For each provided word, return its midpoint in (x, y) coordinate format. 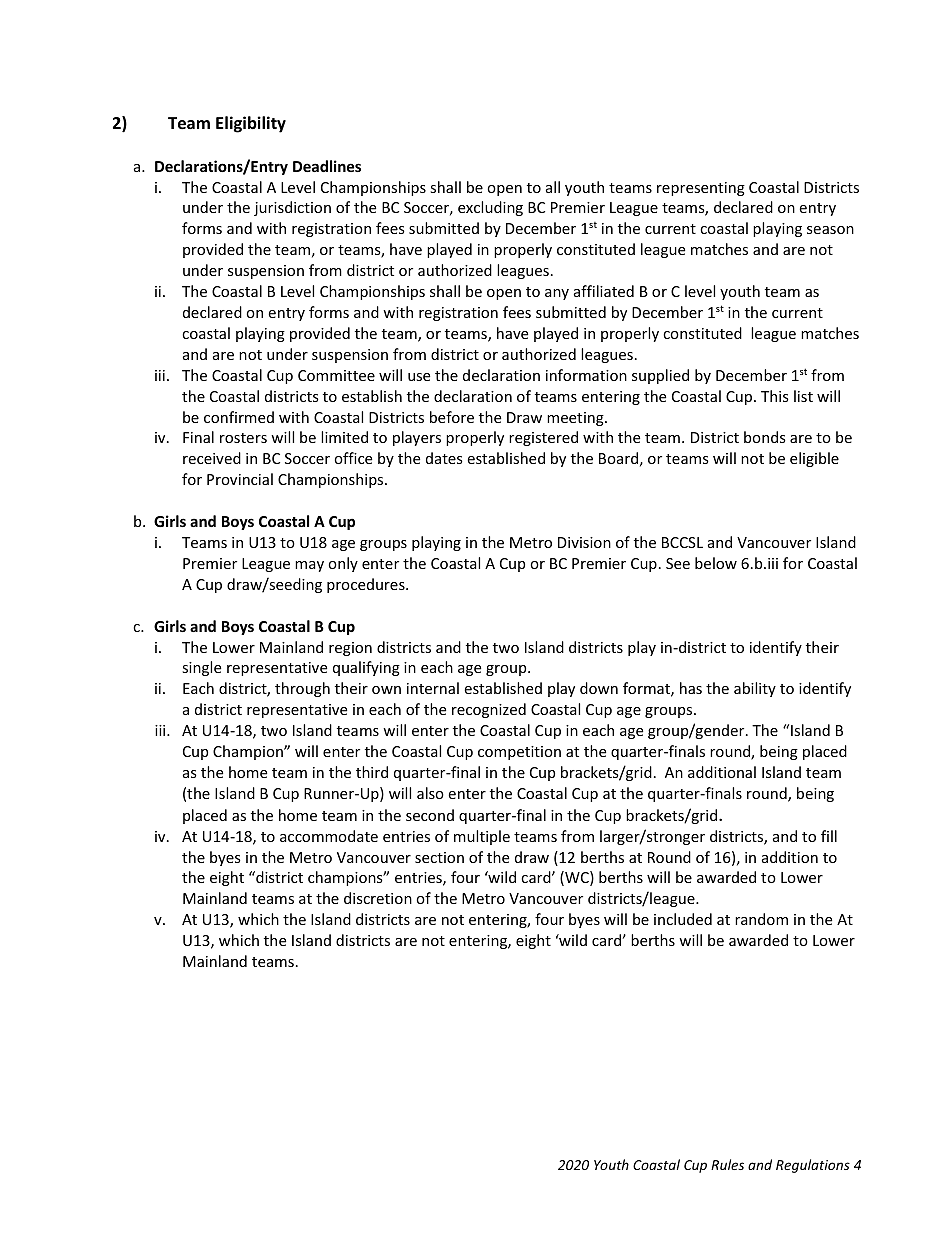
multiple (482, 837)
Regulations (813, 1166)
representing (701, 189)
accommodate (329, 836)
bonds (765, 437)
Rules (727, 1164)
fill (829, 836)
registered (543, 438)
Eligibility (251, 124)
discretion (378, 898)
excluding (490, 208)
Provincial (240, 479)
